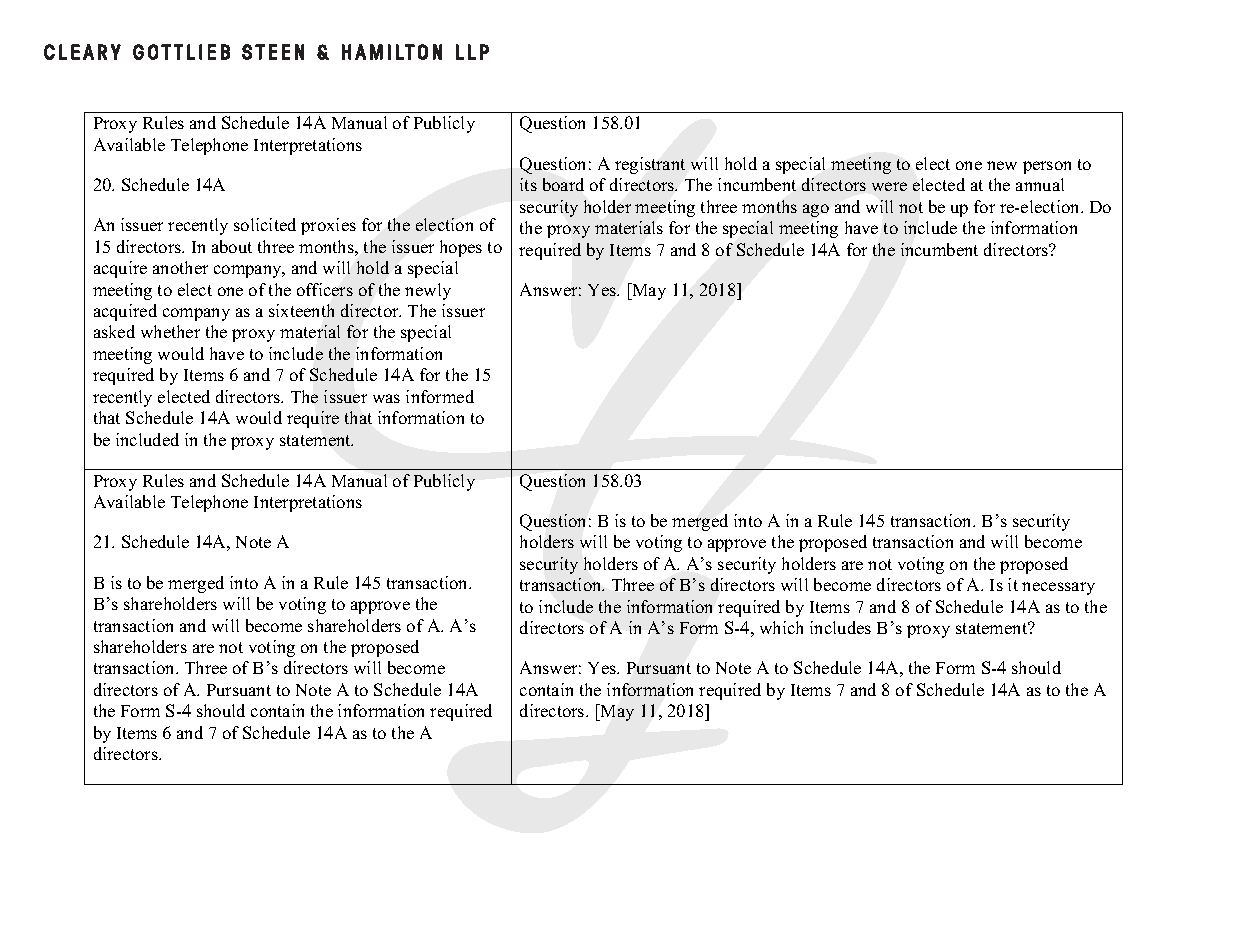  What do you see at coordinates (563, 184) in the screenshot?
I see `board` at bounding box center [563, 184].
